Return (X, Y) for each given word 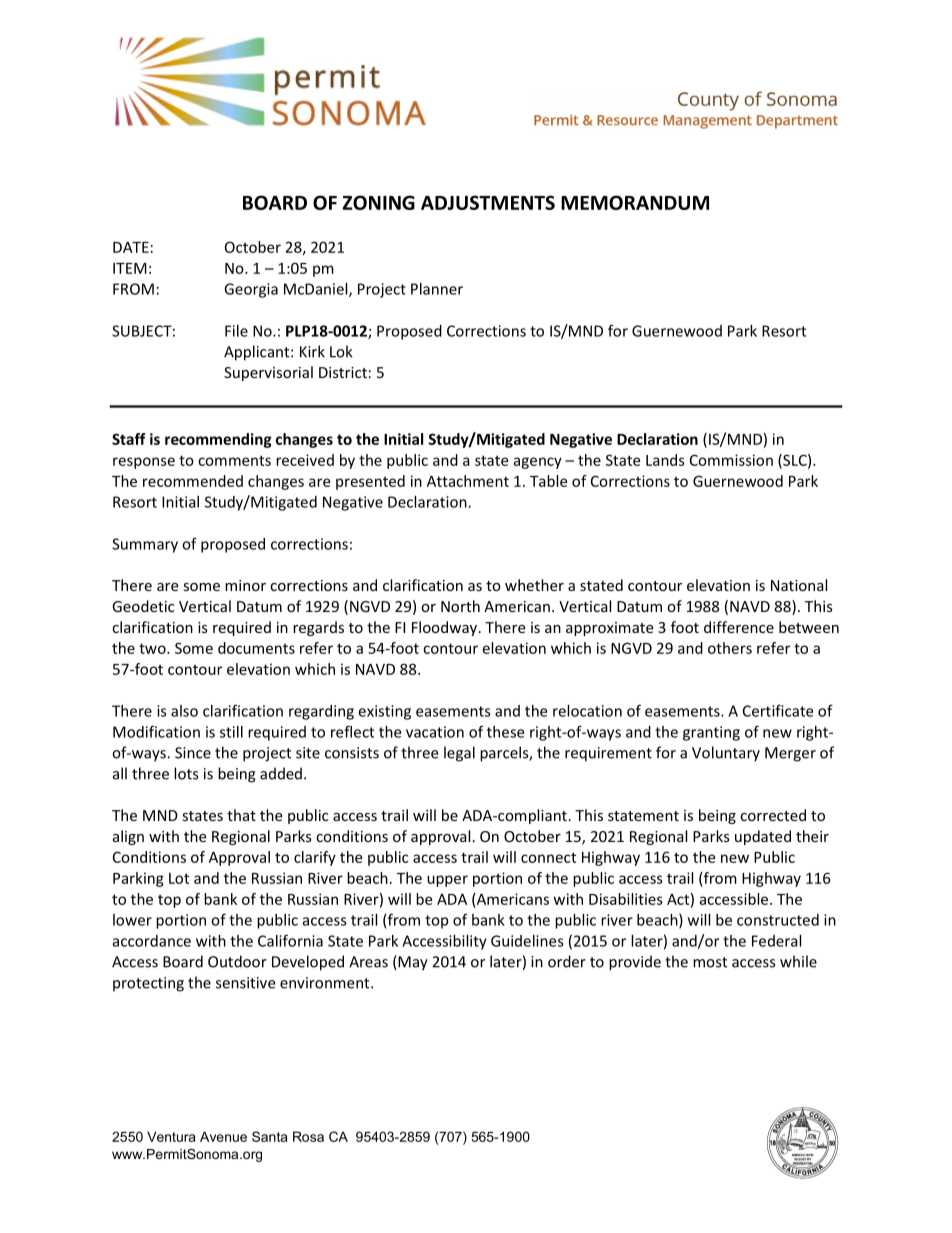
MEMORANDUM (635, 202)
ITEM (130, 268)
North (460, 606)
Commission (731, 460)
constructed (778, 920)
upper (447, 881)
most (710, 962)
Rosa (308, 1136)
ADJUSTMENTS (488, 202)
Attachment (468, 481)
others (730, 648)
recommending (218, 440)
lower (132, 920)
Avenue (223, 1136)
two (153, 648)
